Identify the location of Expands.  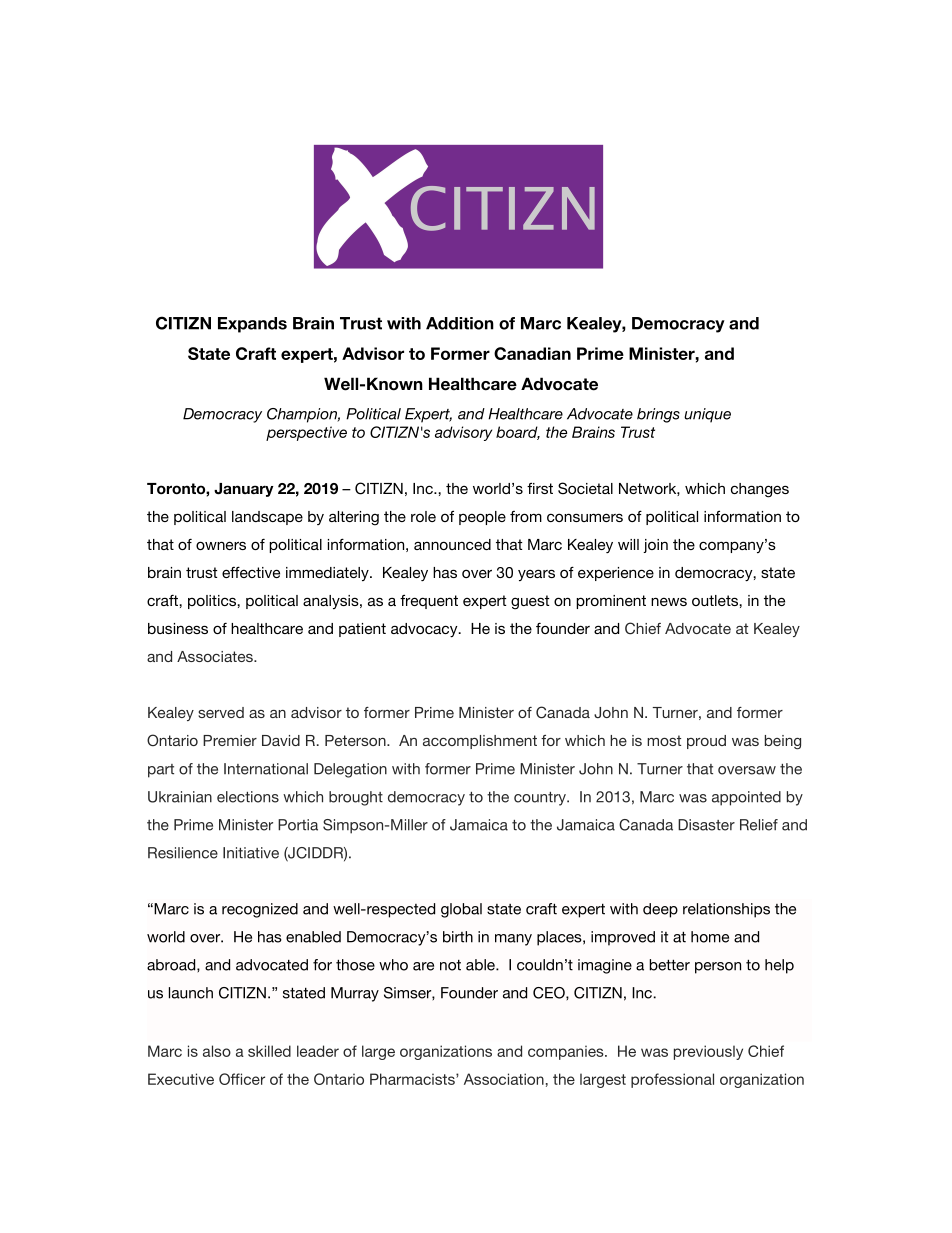
(252, 325).
